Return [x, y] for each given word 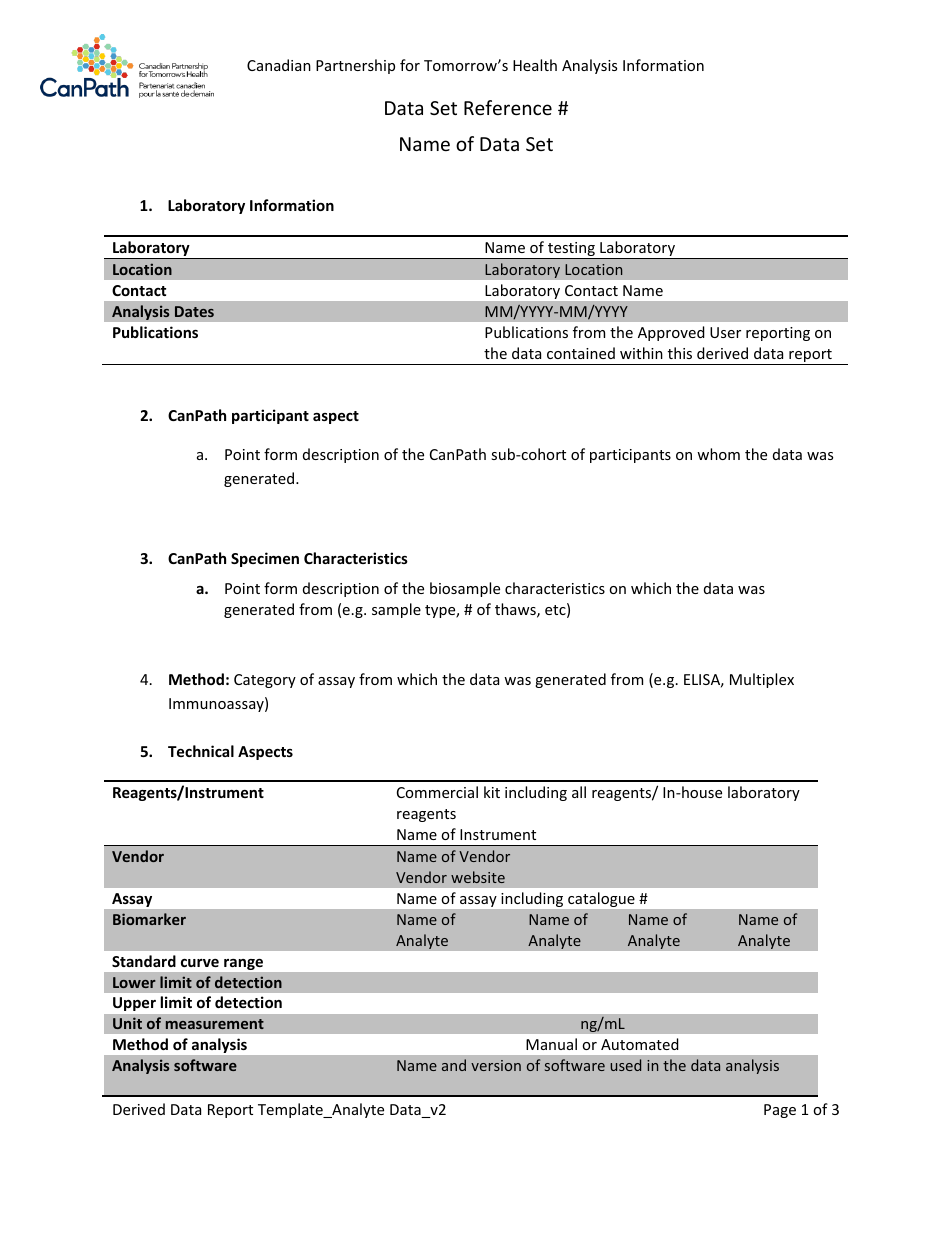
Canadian [279, 65]
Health [535, 65]
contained [581, 353]
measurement [215, 1024]
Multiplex [762, 680]
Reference [508, 107]
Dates [194, 311]
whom [718, 454]
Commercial [437, 792]
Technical [201, 751]
